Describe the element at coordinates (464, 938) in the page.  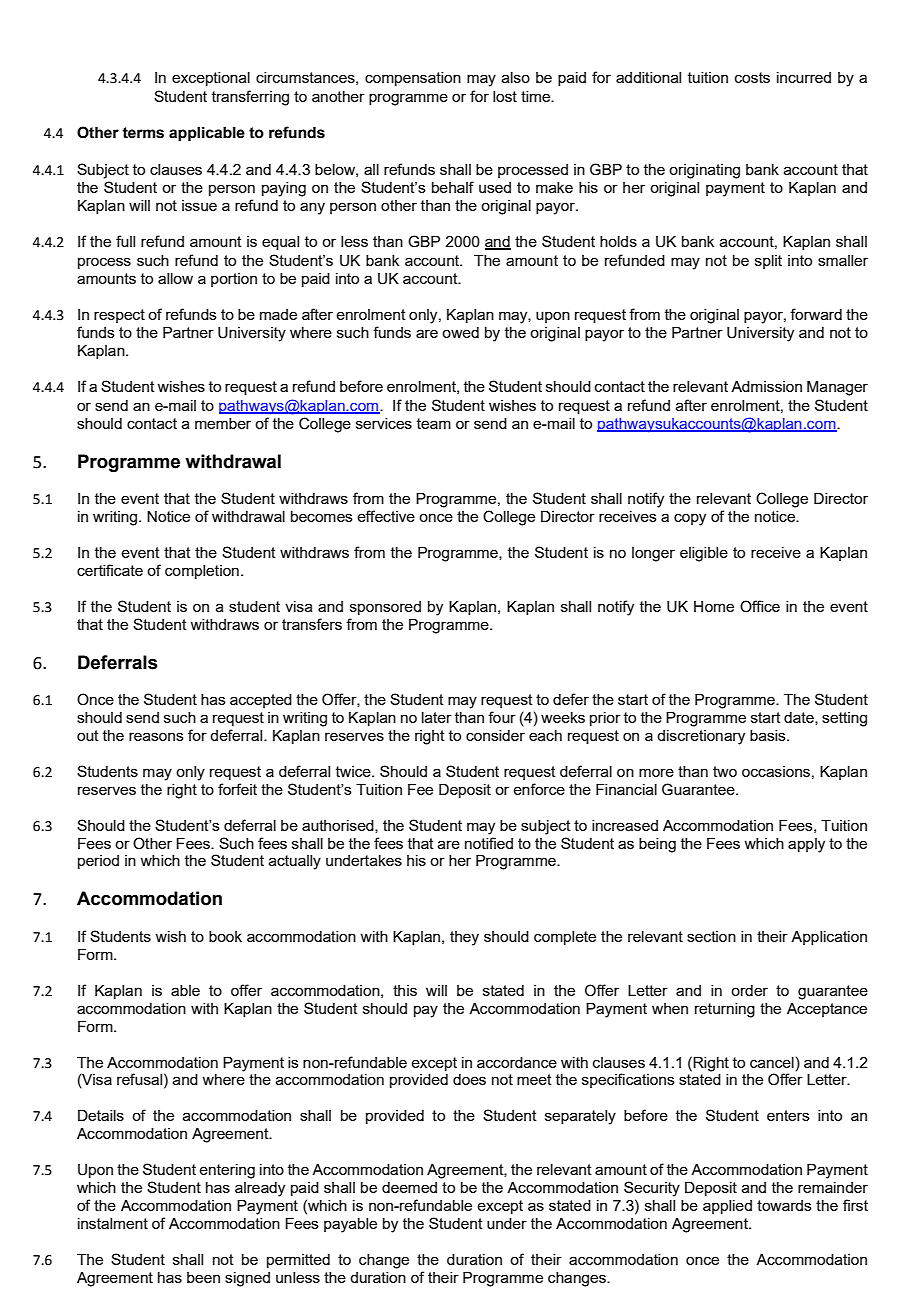
I see `they` at that location.
